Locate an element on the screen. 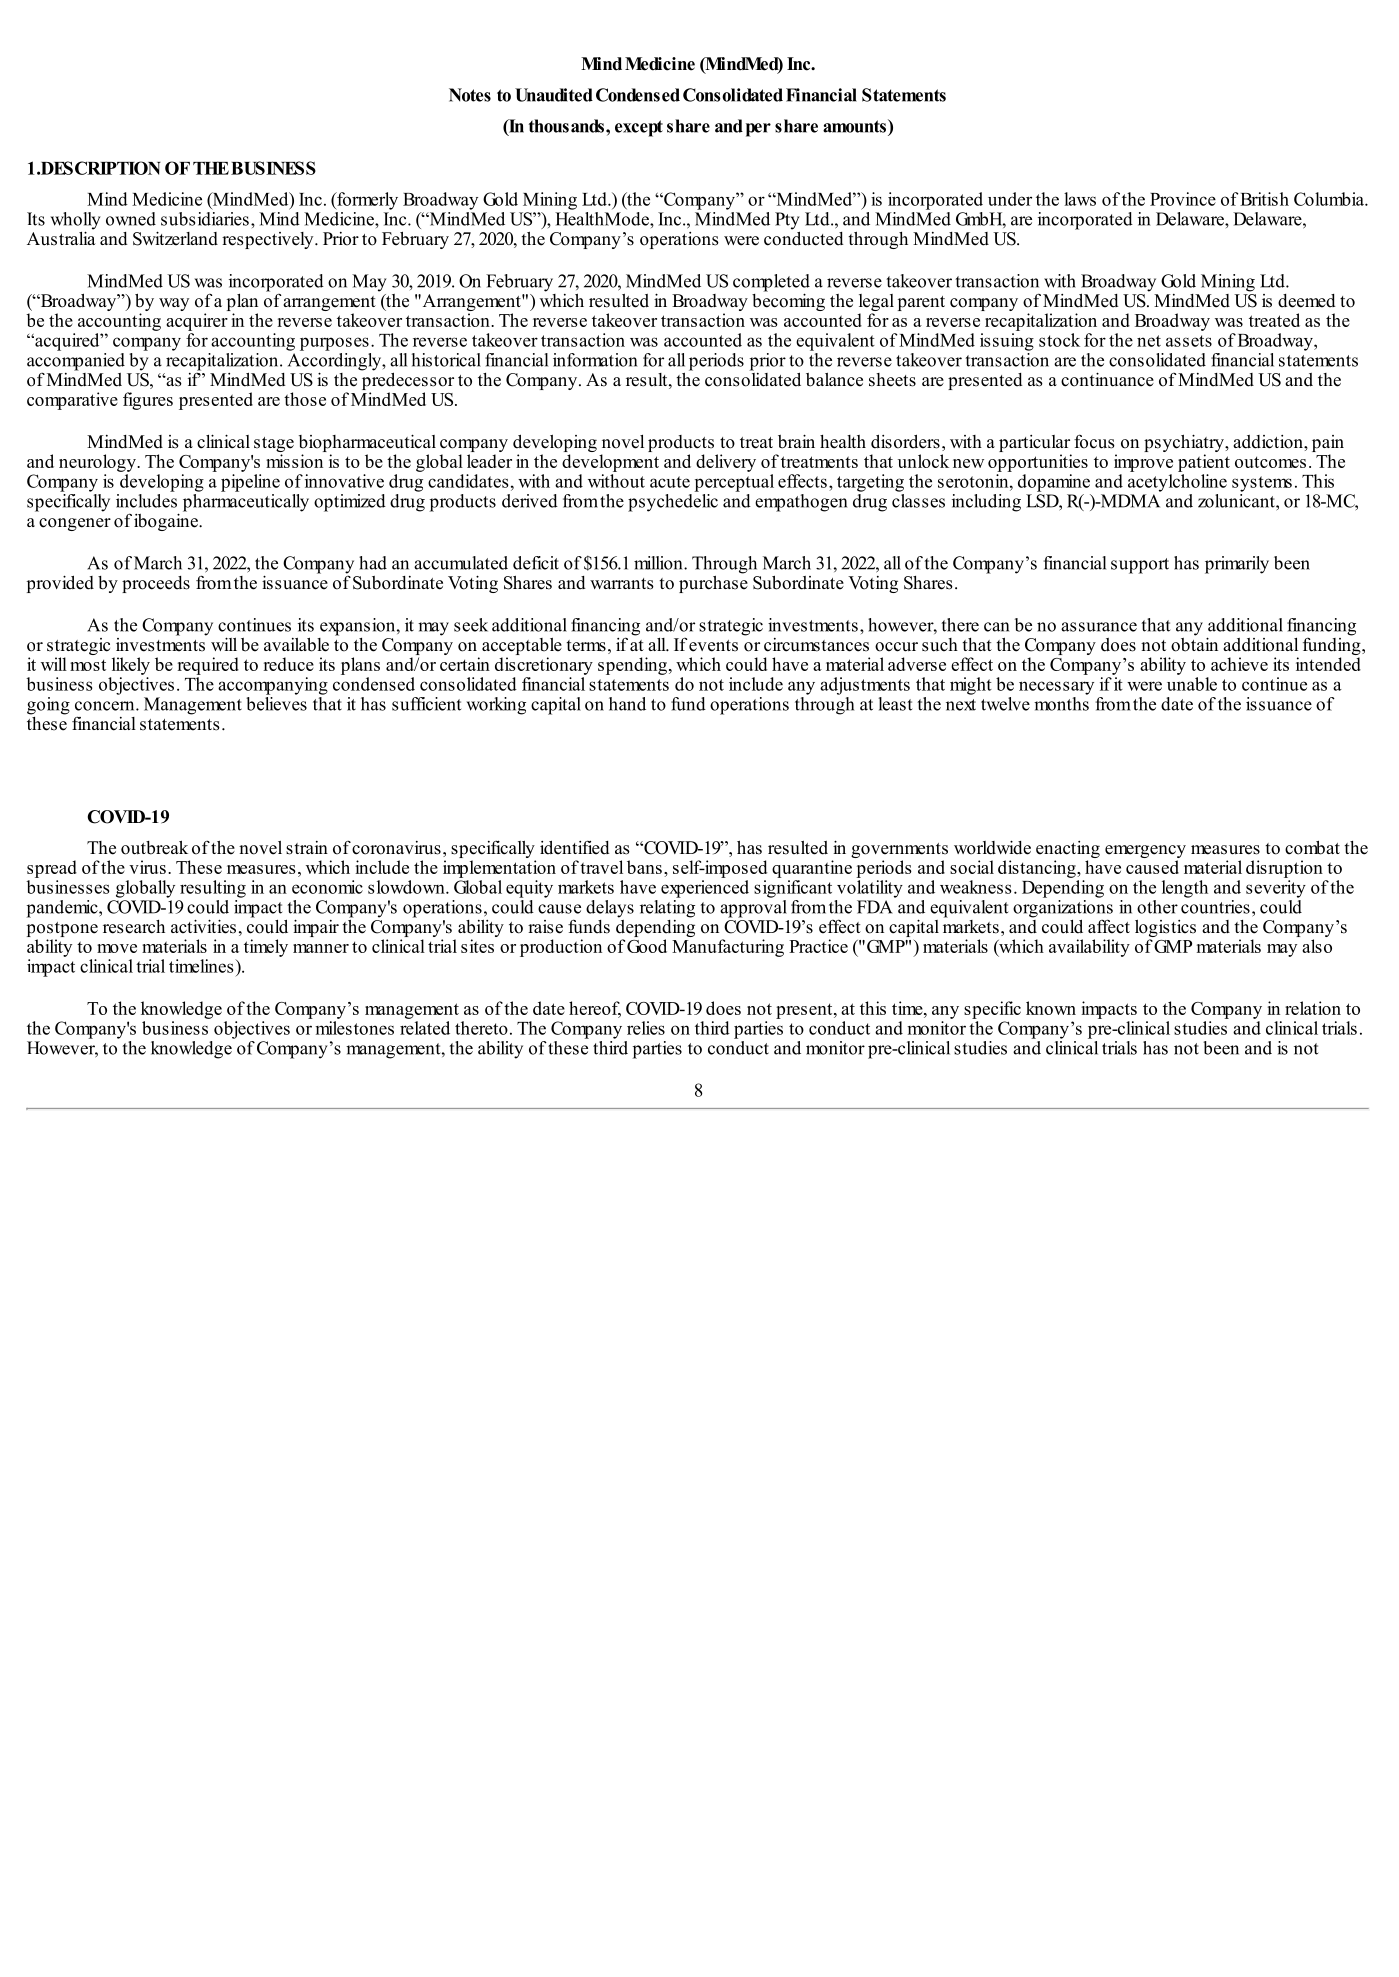 The width and height of the screenshot is (1399, 1977). purchase is located at coordinates (713, 583).
